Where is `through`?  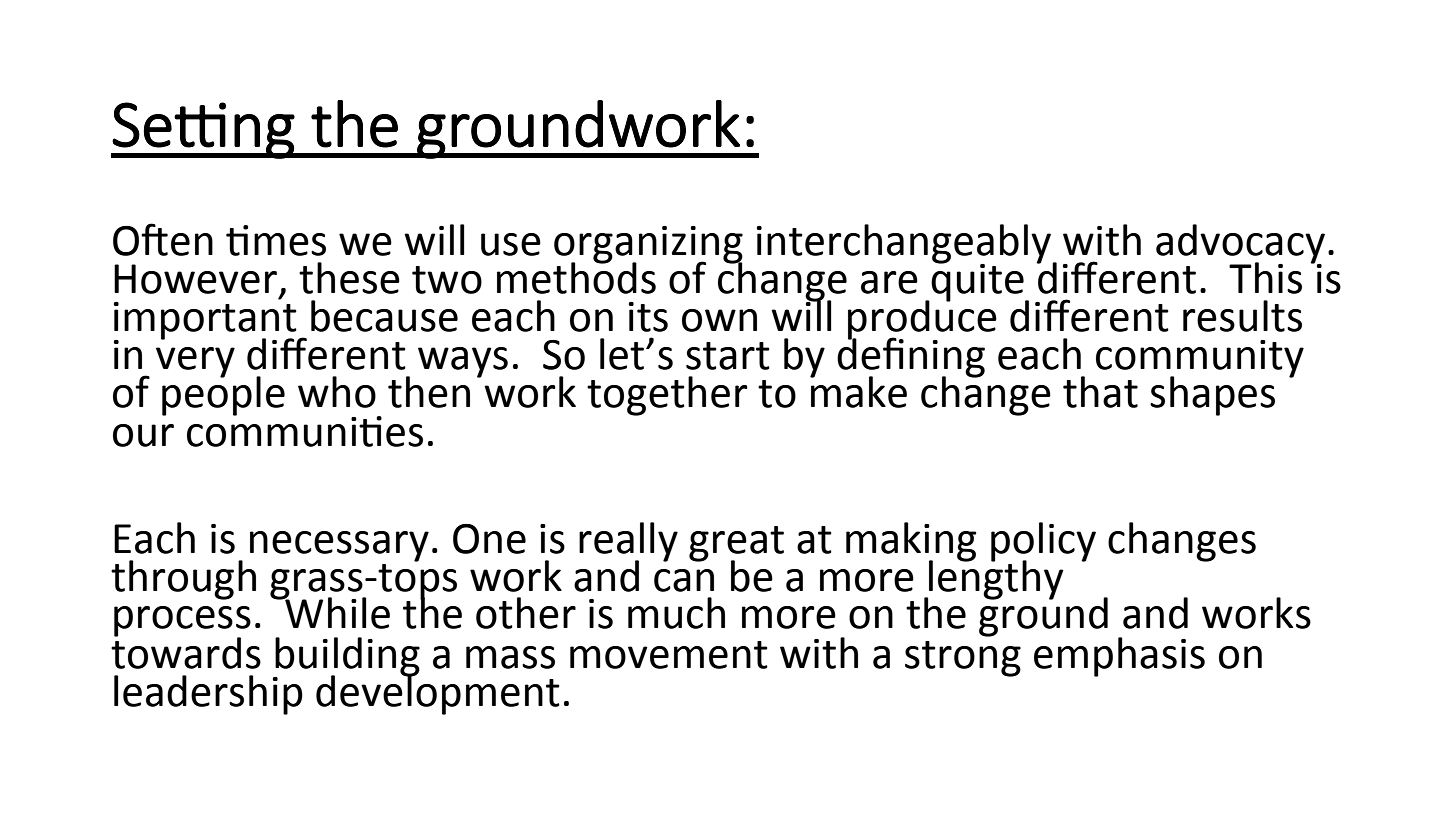
through is located at coordinates (183, 580).
